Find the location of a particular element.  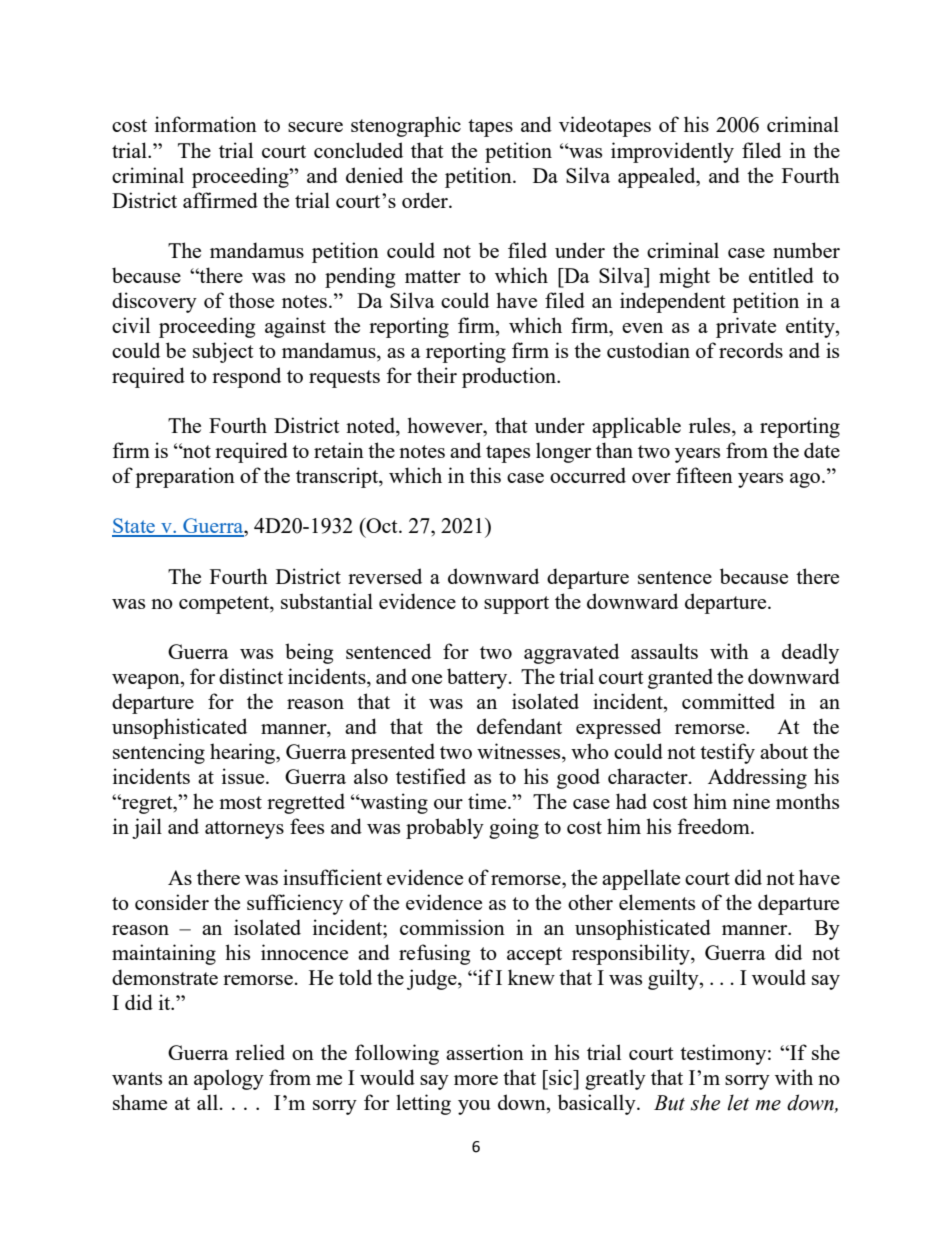

records is located at coordinates (751, 350).
